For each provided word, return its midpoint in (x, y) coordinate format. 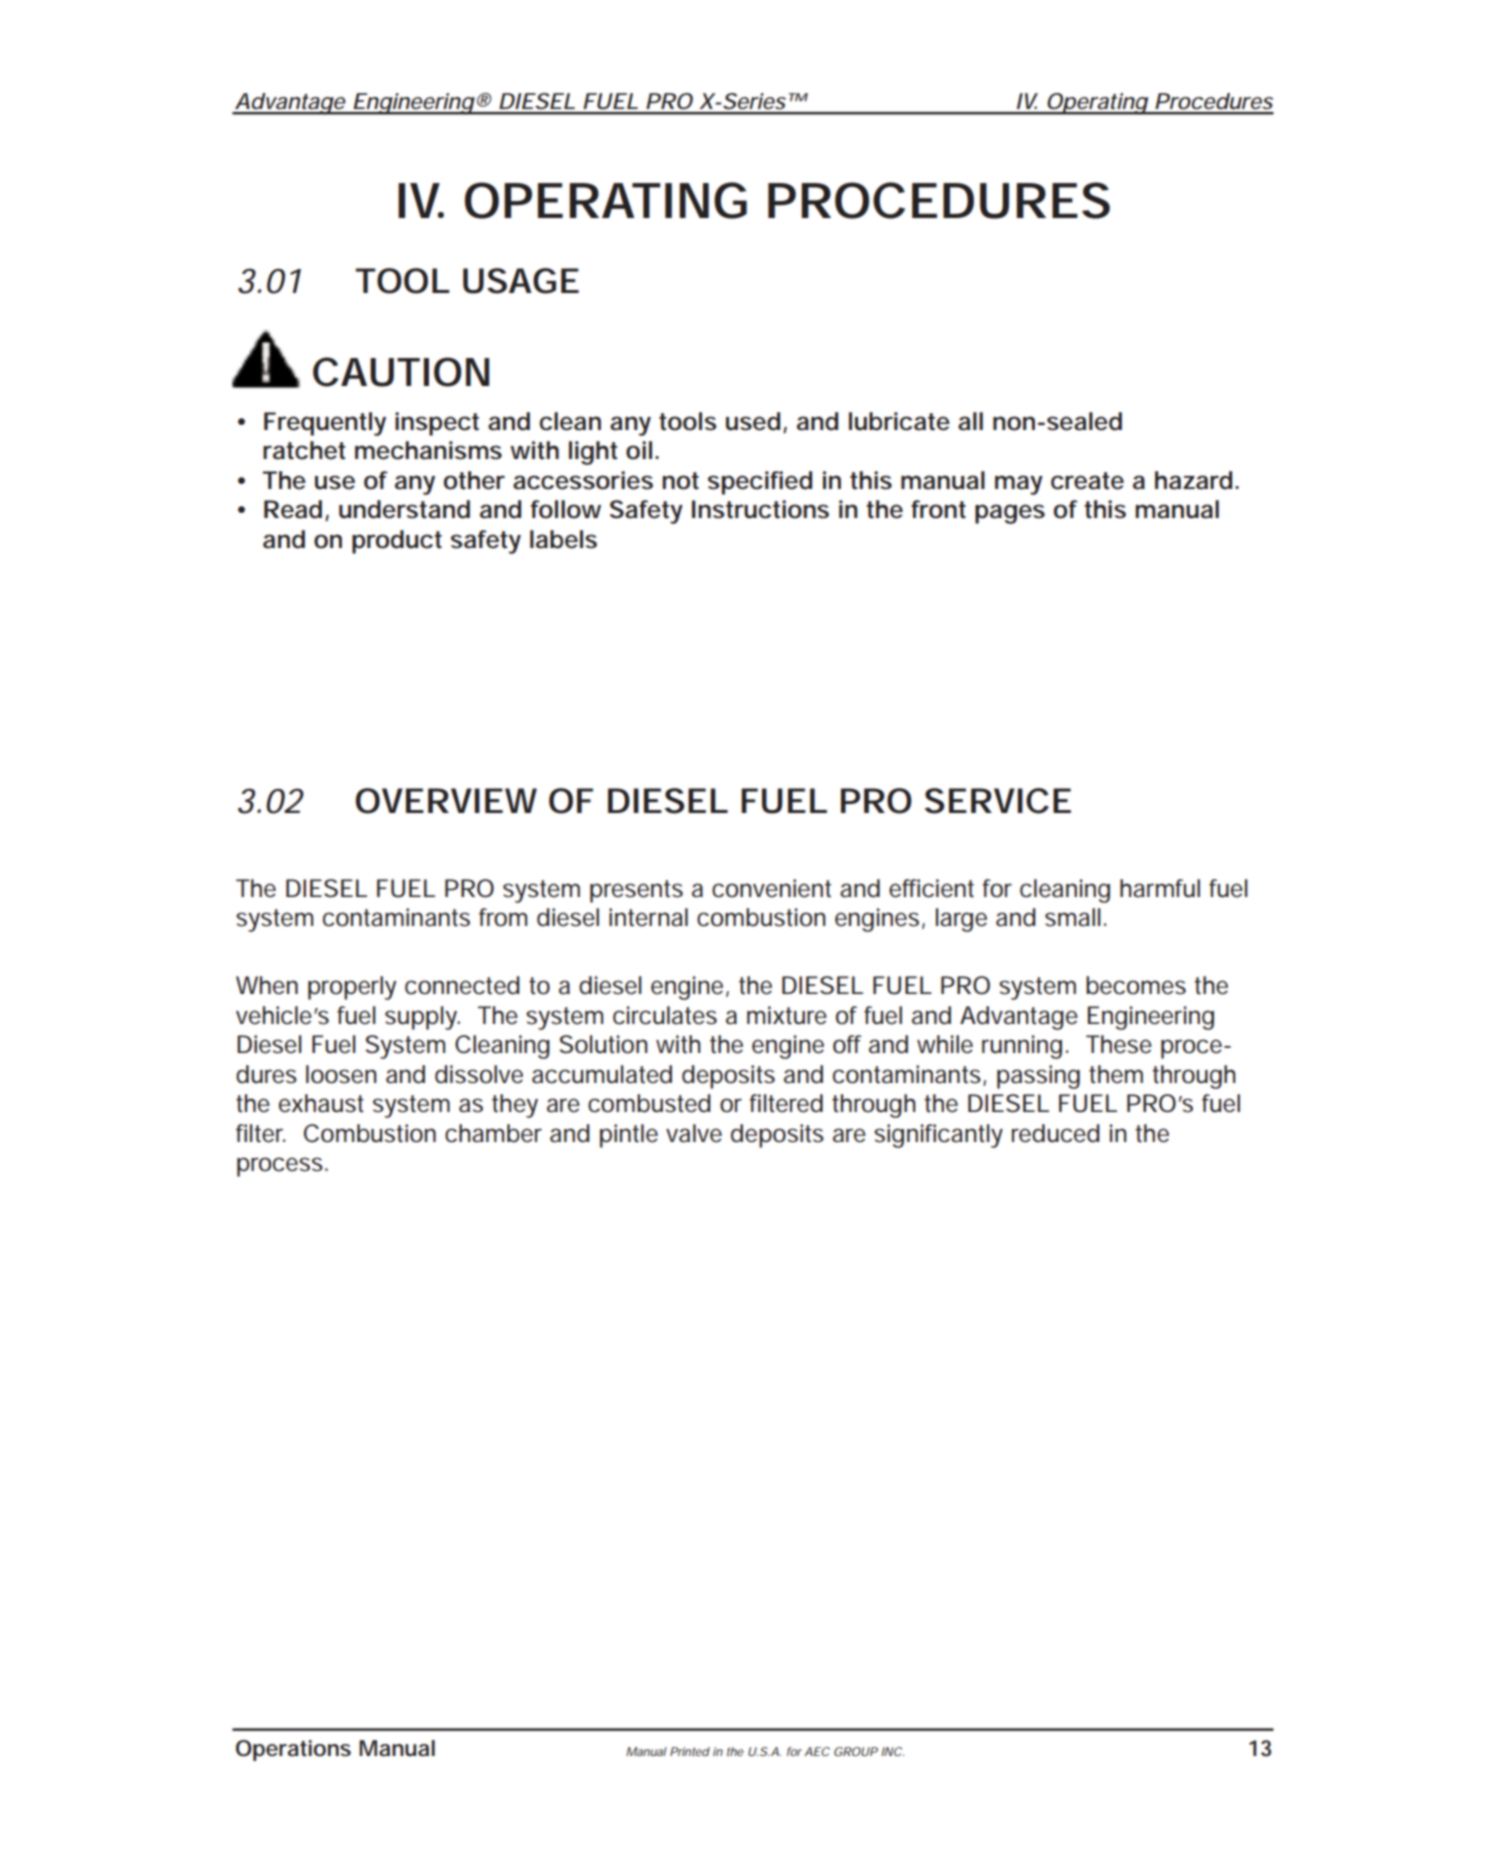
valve (694, 1133)
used (753, 421)
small (1073, 917)
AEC (817, 1751)
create (1087, 481)
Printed (690, 1751)
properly (352, 988)
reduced (1056, 1133)
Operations (293, 1750)
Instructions (760, 509)
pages (1010, 514)
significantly (938, 1136)
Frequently (325, 424)
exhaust (321, 1103)
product (397, 542)
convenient (771, 888)
